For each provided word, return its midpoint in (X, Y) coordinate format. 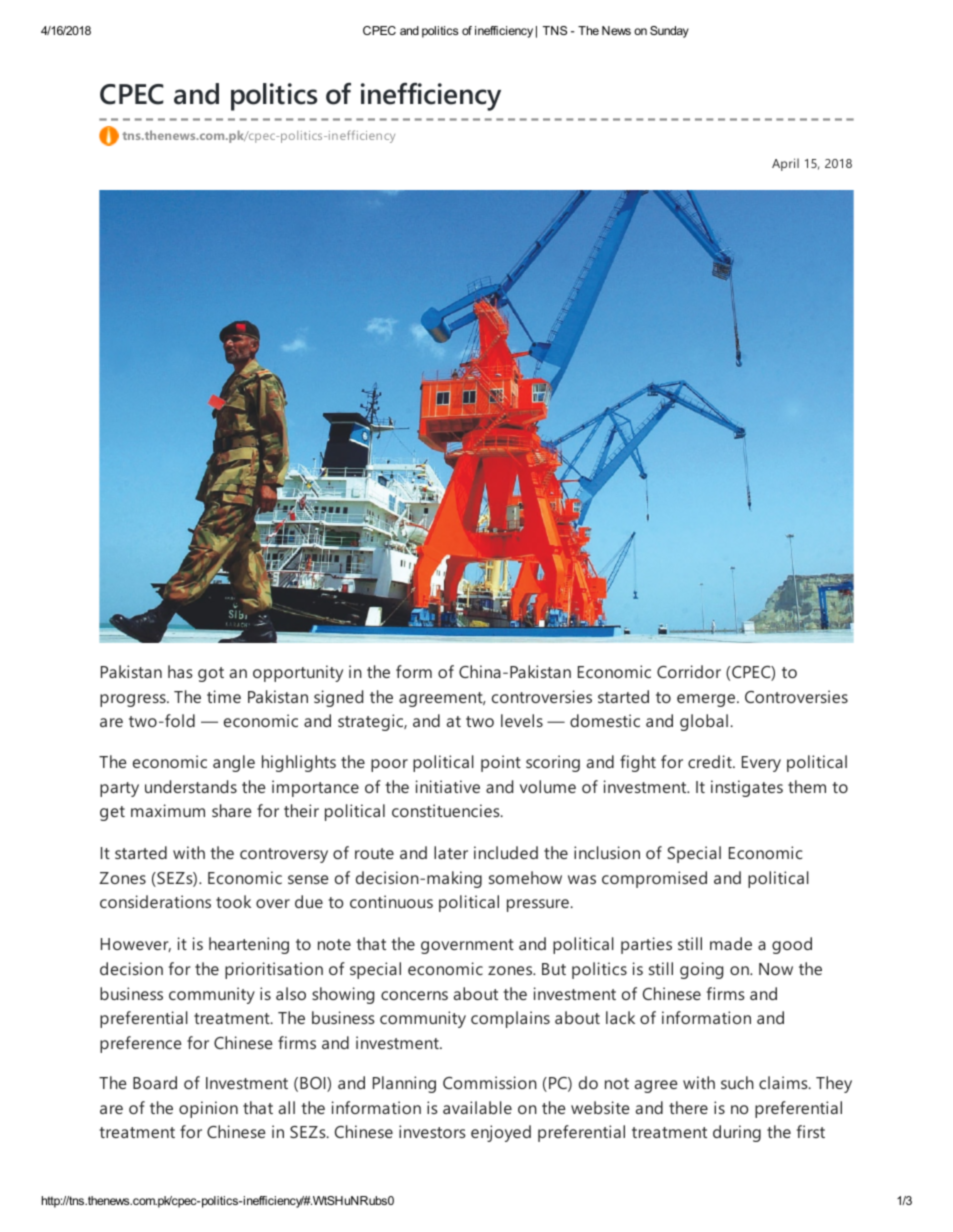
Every (761, 764)
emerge (707, 700)
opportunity (298, 673)
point (501, 763)
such (737, 1082)
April (785, 164)
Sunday (669, 32)
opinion (208, 1109)
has (180, 671)
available (477, 1107)
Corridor (689, 671)
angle (234, 763)
